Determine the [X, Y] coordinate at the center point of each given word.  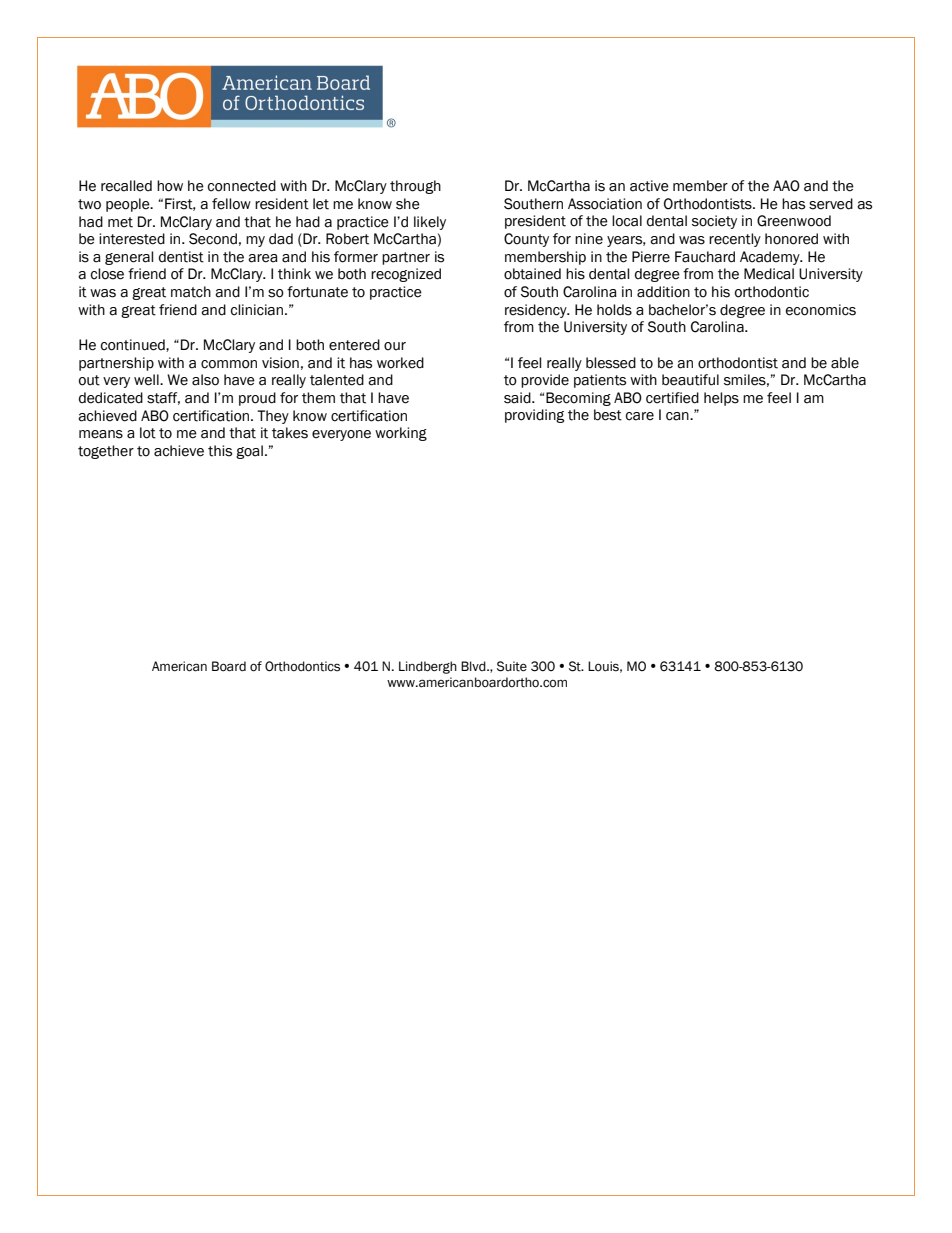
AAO [786, 186]
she [408, 204]
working [401, 434]
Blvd [474, 666]
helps [721, 399]
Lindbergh [428, 667]
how [170, 186]
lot [148, 433]
